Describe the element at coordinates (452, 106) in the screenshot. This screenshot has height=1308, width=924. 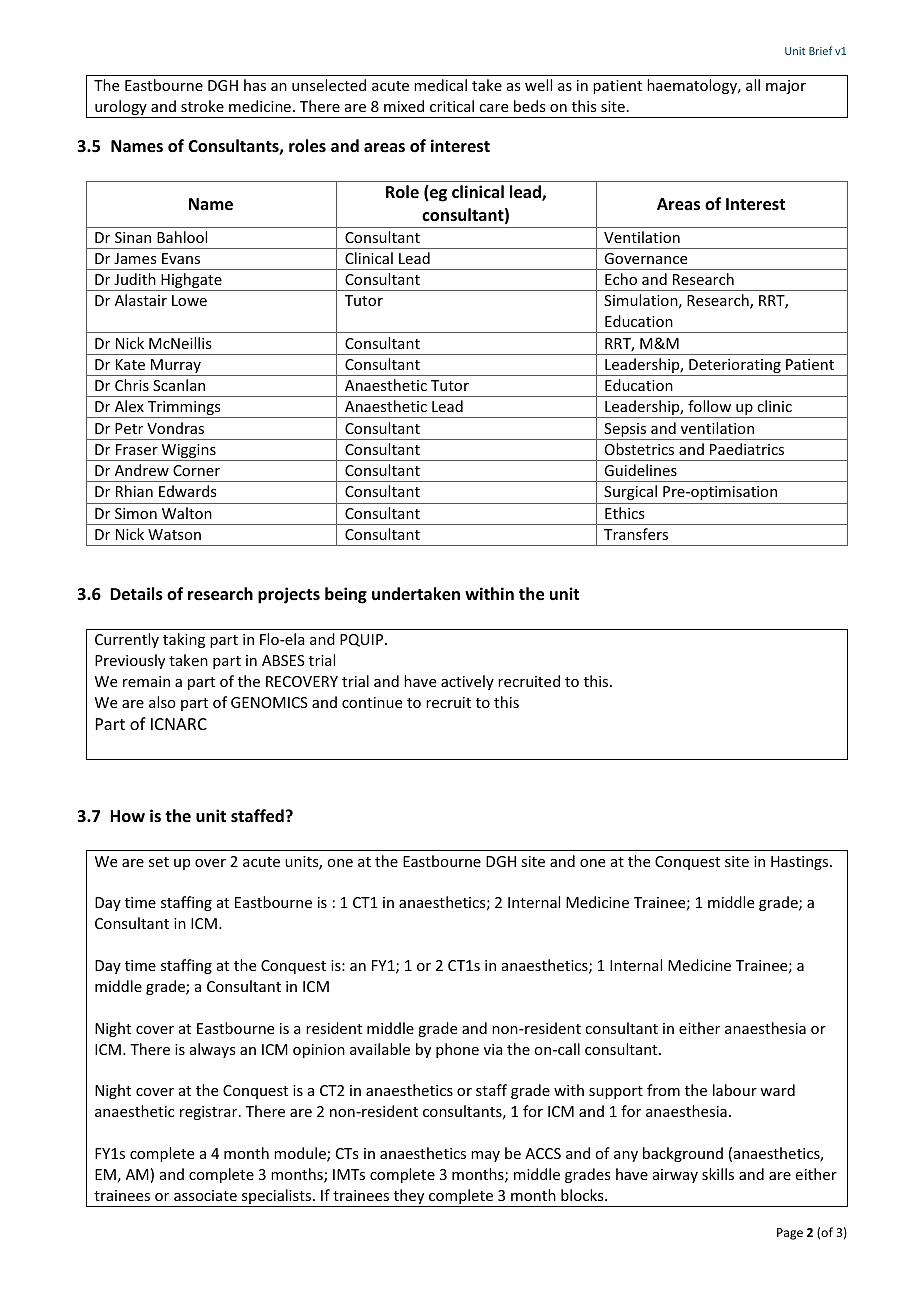
I see `critical` at that location.
